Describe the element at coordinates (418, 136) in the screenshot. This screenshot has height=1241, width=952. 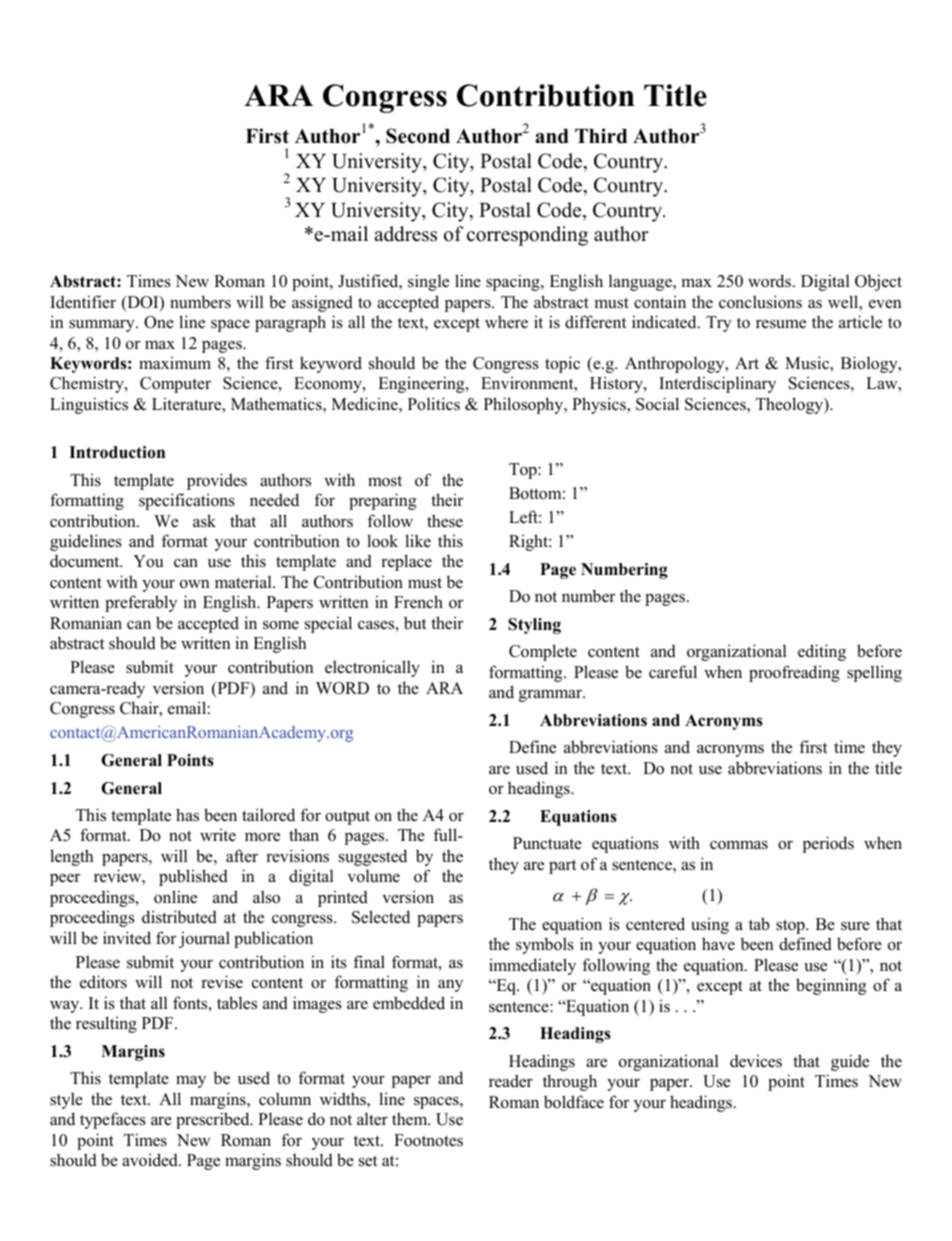
I see `Second` at that location.
